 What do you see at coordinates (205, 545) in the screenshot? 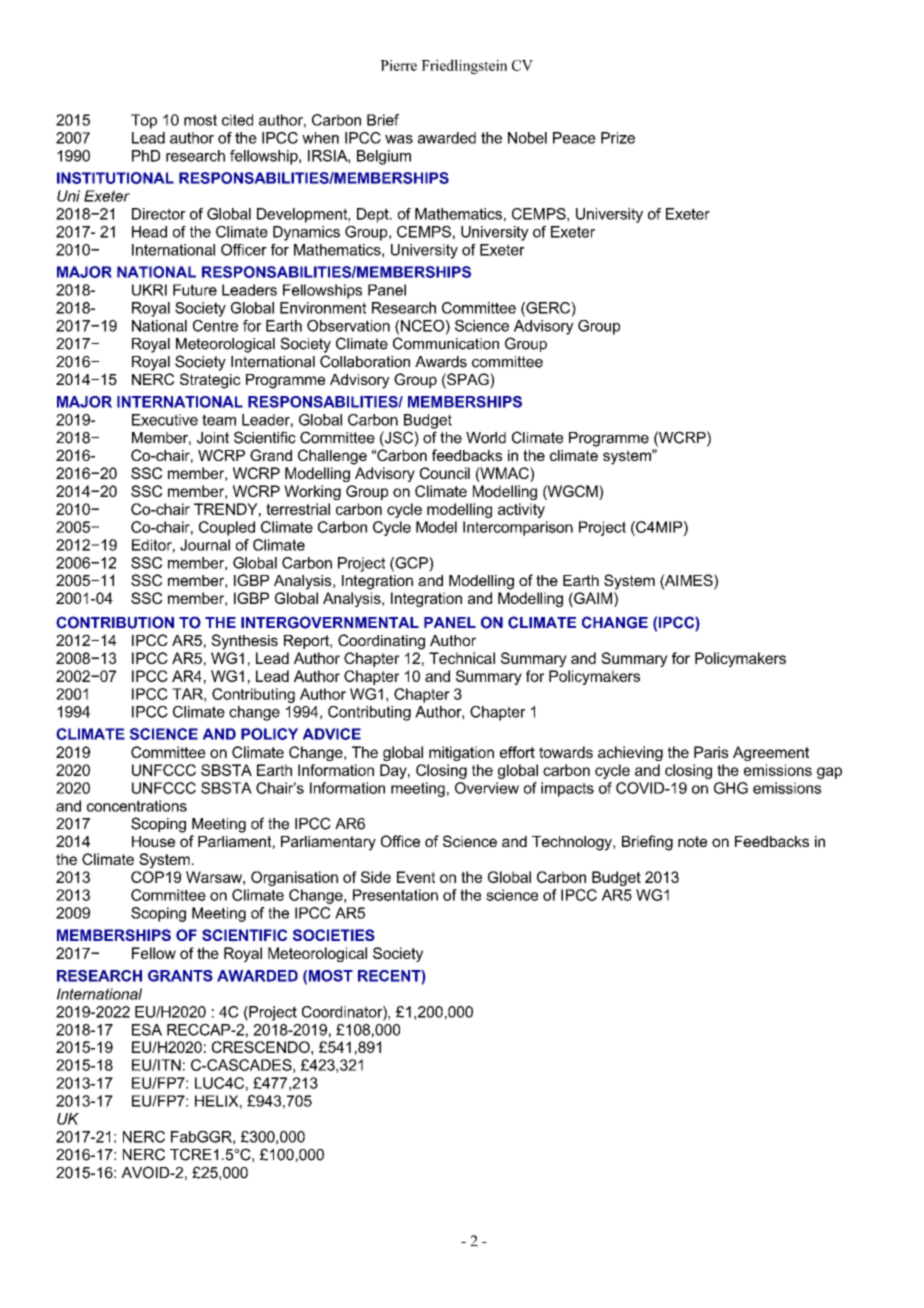
I see `Journal` at bounding box center [205, 545].
